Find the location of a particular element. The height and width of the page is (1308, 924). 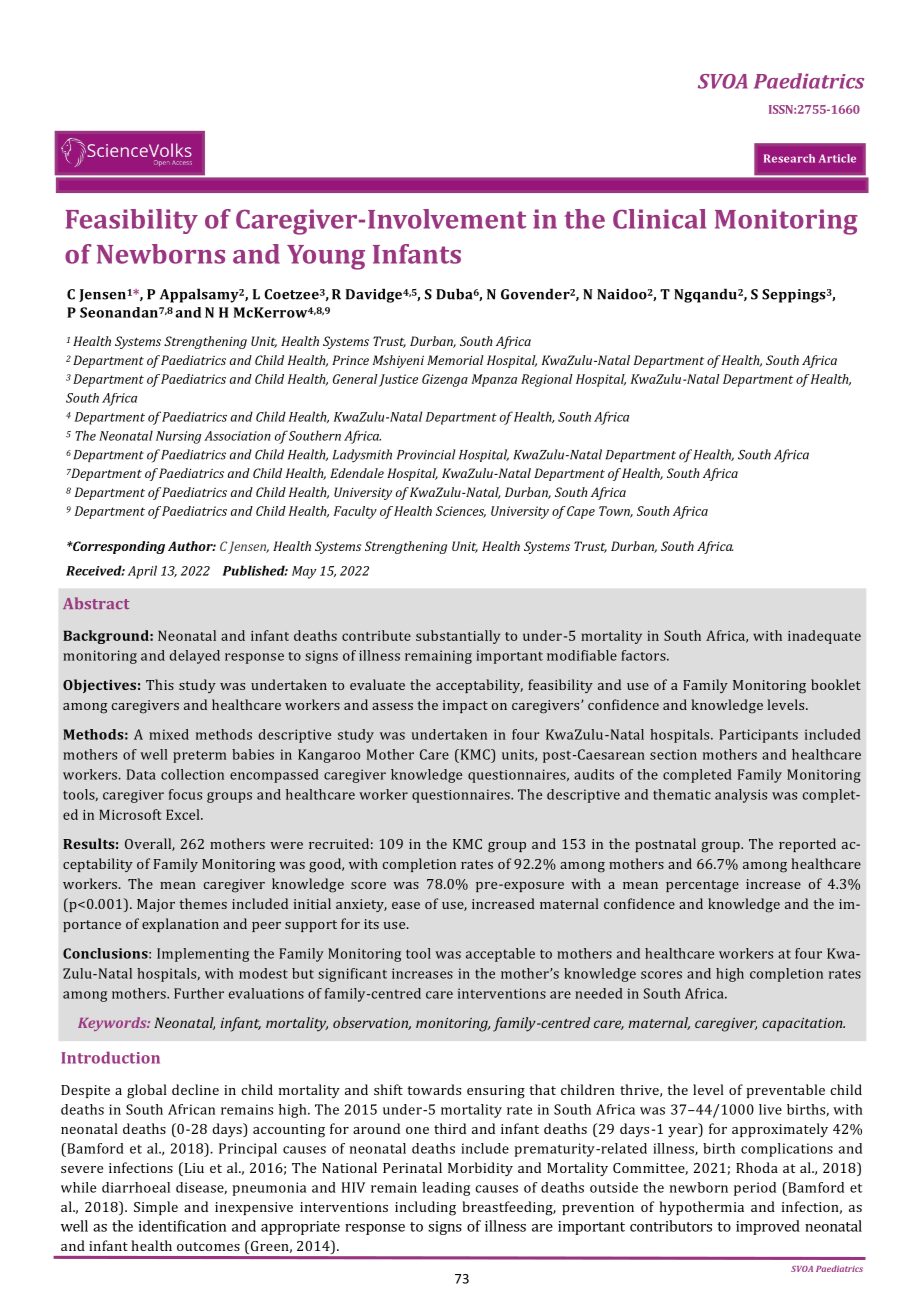

Young is located at coordinates (326, 257).
